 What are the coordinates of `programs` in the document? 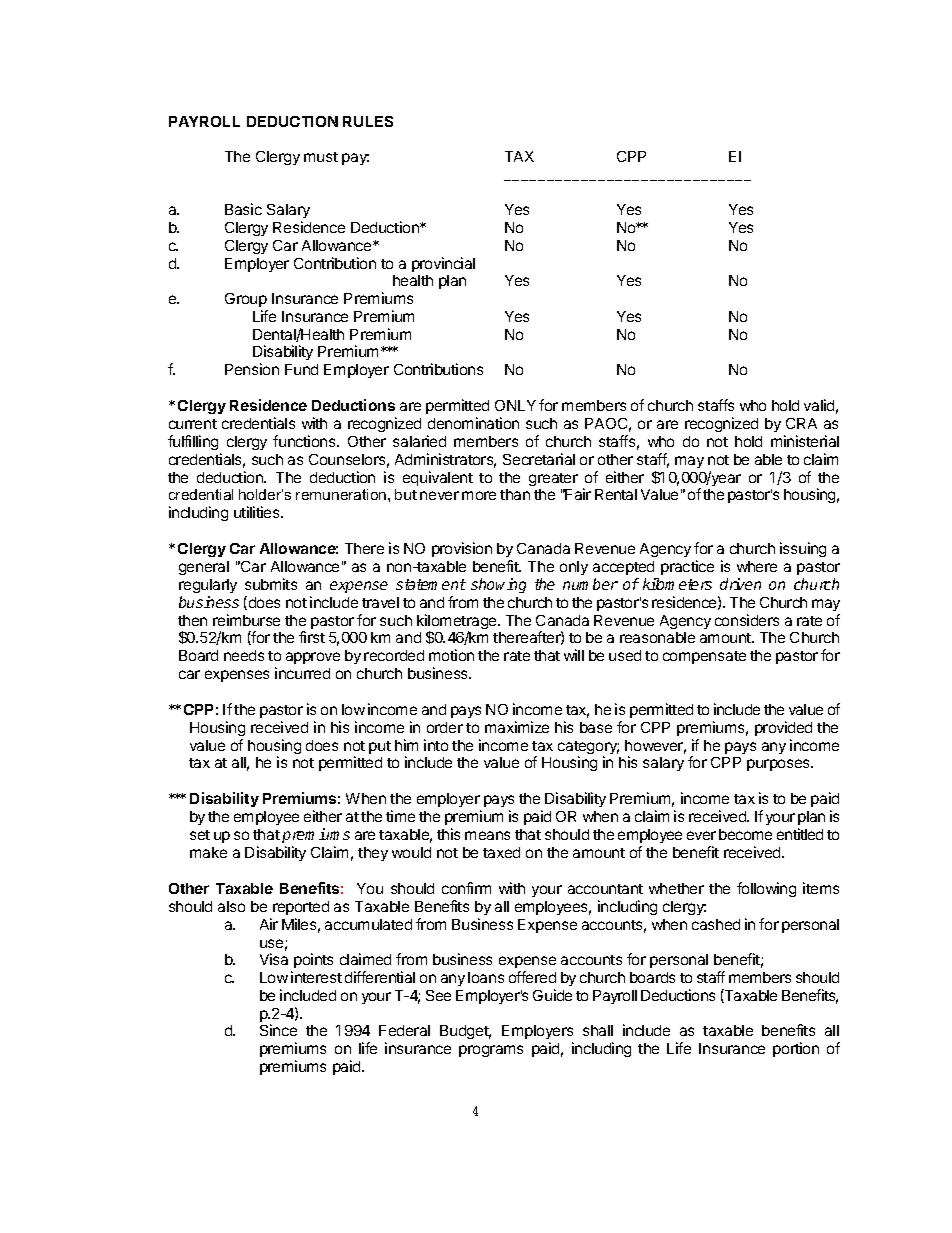 It's located at (491, 1051).
